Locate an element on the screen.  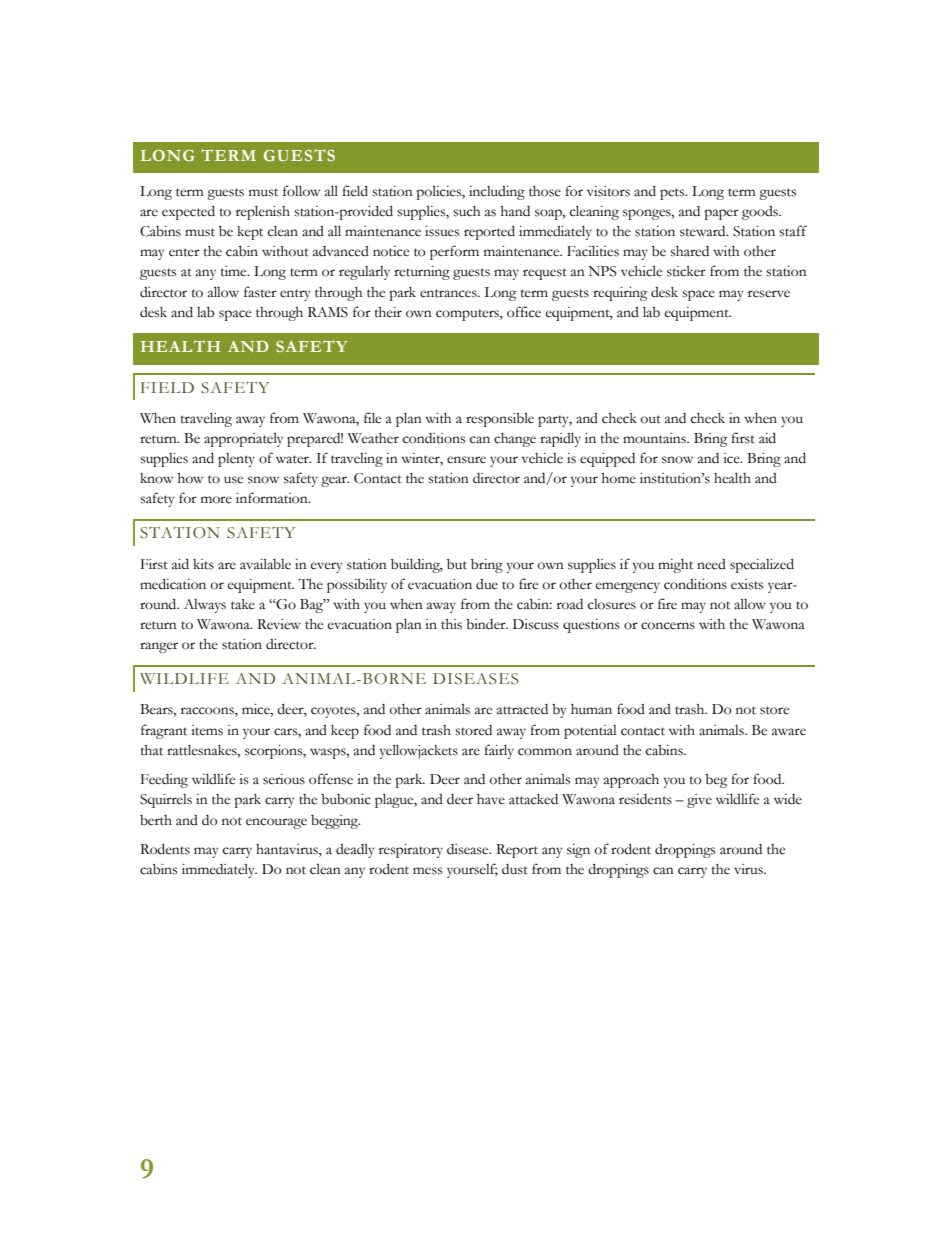
more is located at coordinates (216, 500).
